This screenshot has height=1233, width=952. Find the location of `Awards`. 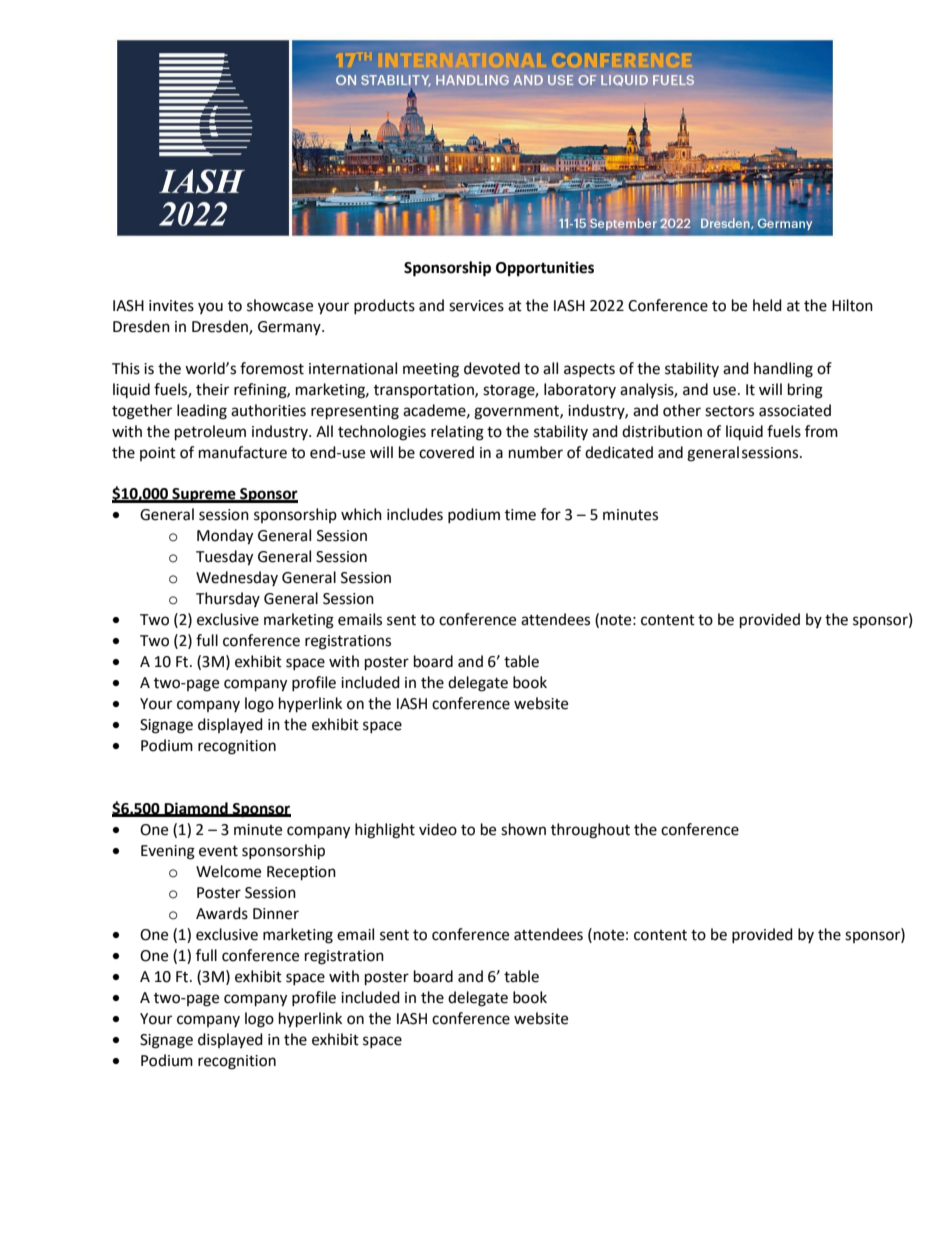

Awards is located at coordinates (222, 913).
